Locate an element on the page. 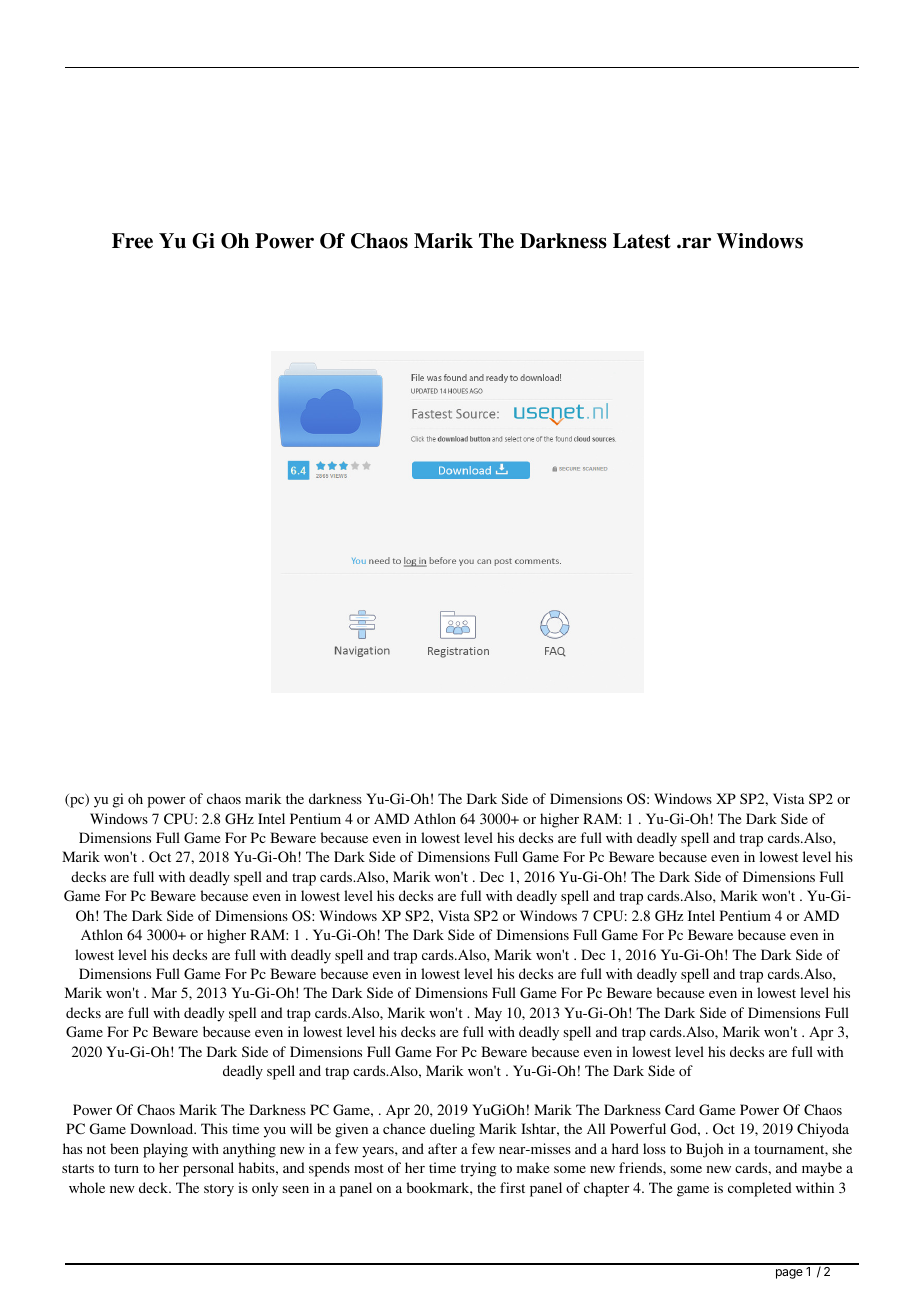 The width and height of the document is (924, 1308). dueling is located at coordinates (452, 1130).
